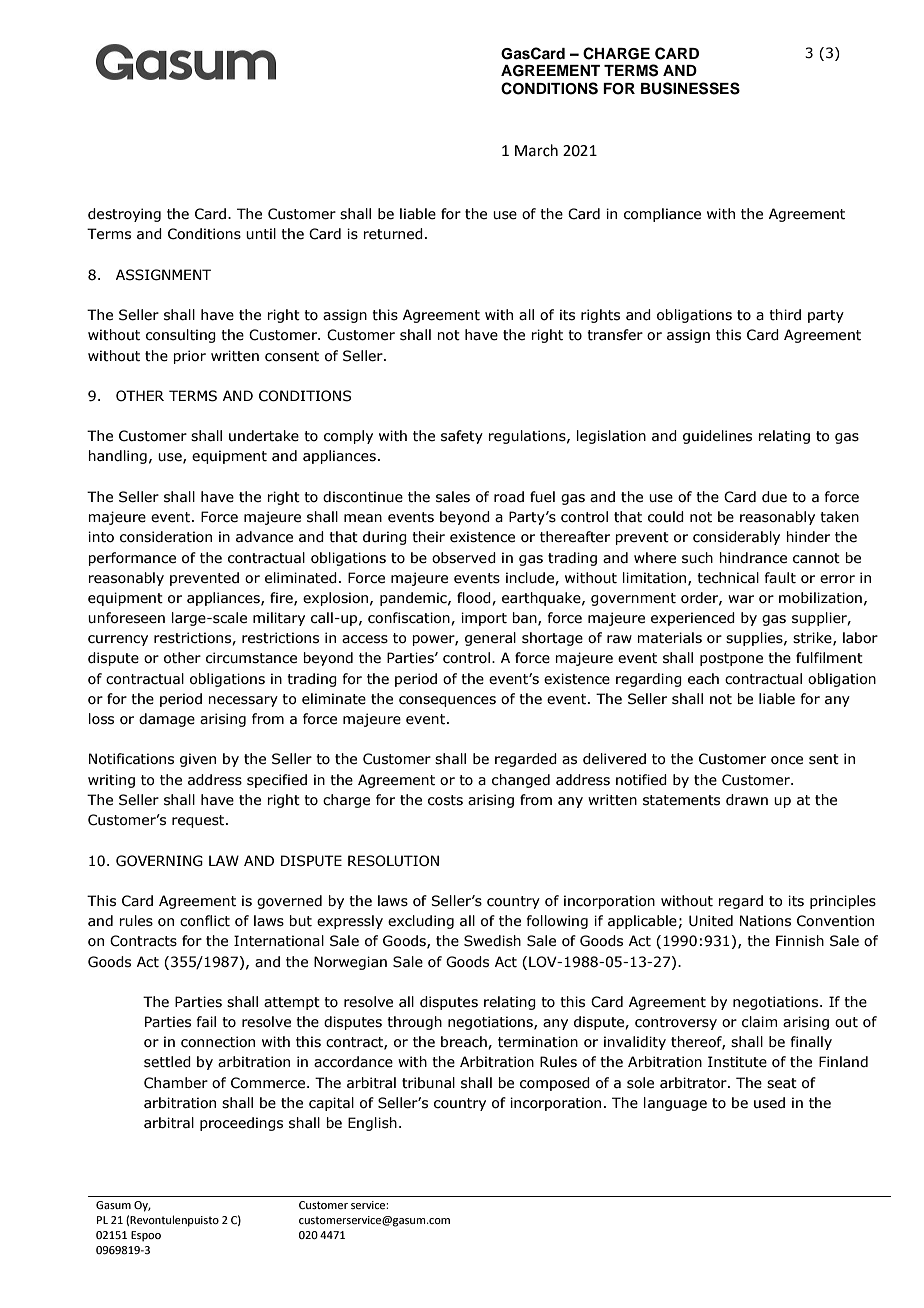  What do you see at coordinates (769, 1103) in the screenshot?
I see `used` at bounding box center [769, 1103].
